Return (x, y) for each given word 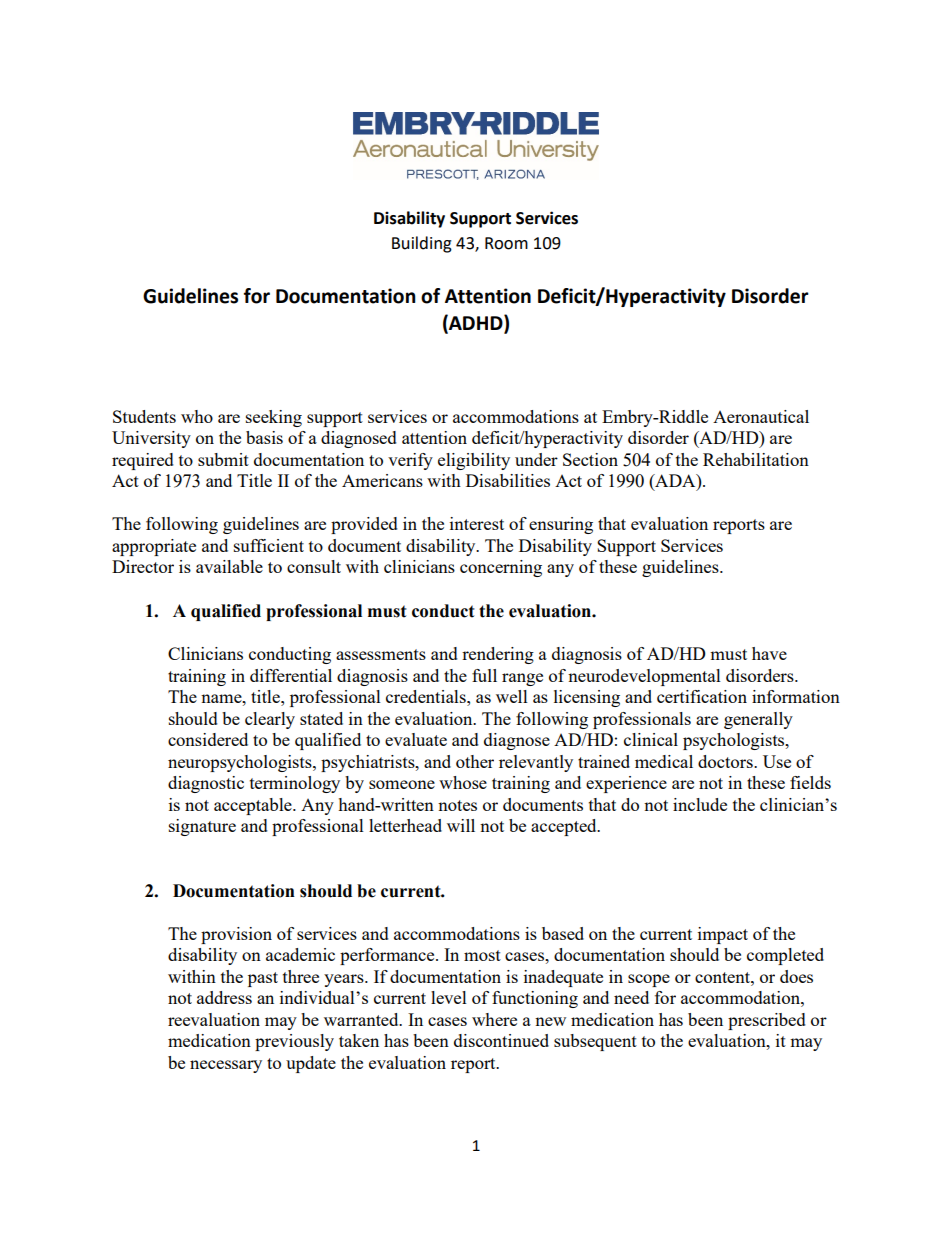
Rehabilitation (756, 459)
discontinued (501, 1040)
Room (506, 243)
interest (477, 523)
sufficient (269, 545)
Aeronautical (761, 416)
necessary (226, 1066)
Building (422, 244)
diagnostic (206, 784)
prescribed (767, 1021)
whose (463, 782)
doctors (726, 761)
